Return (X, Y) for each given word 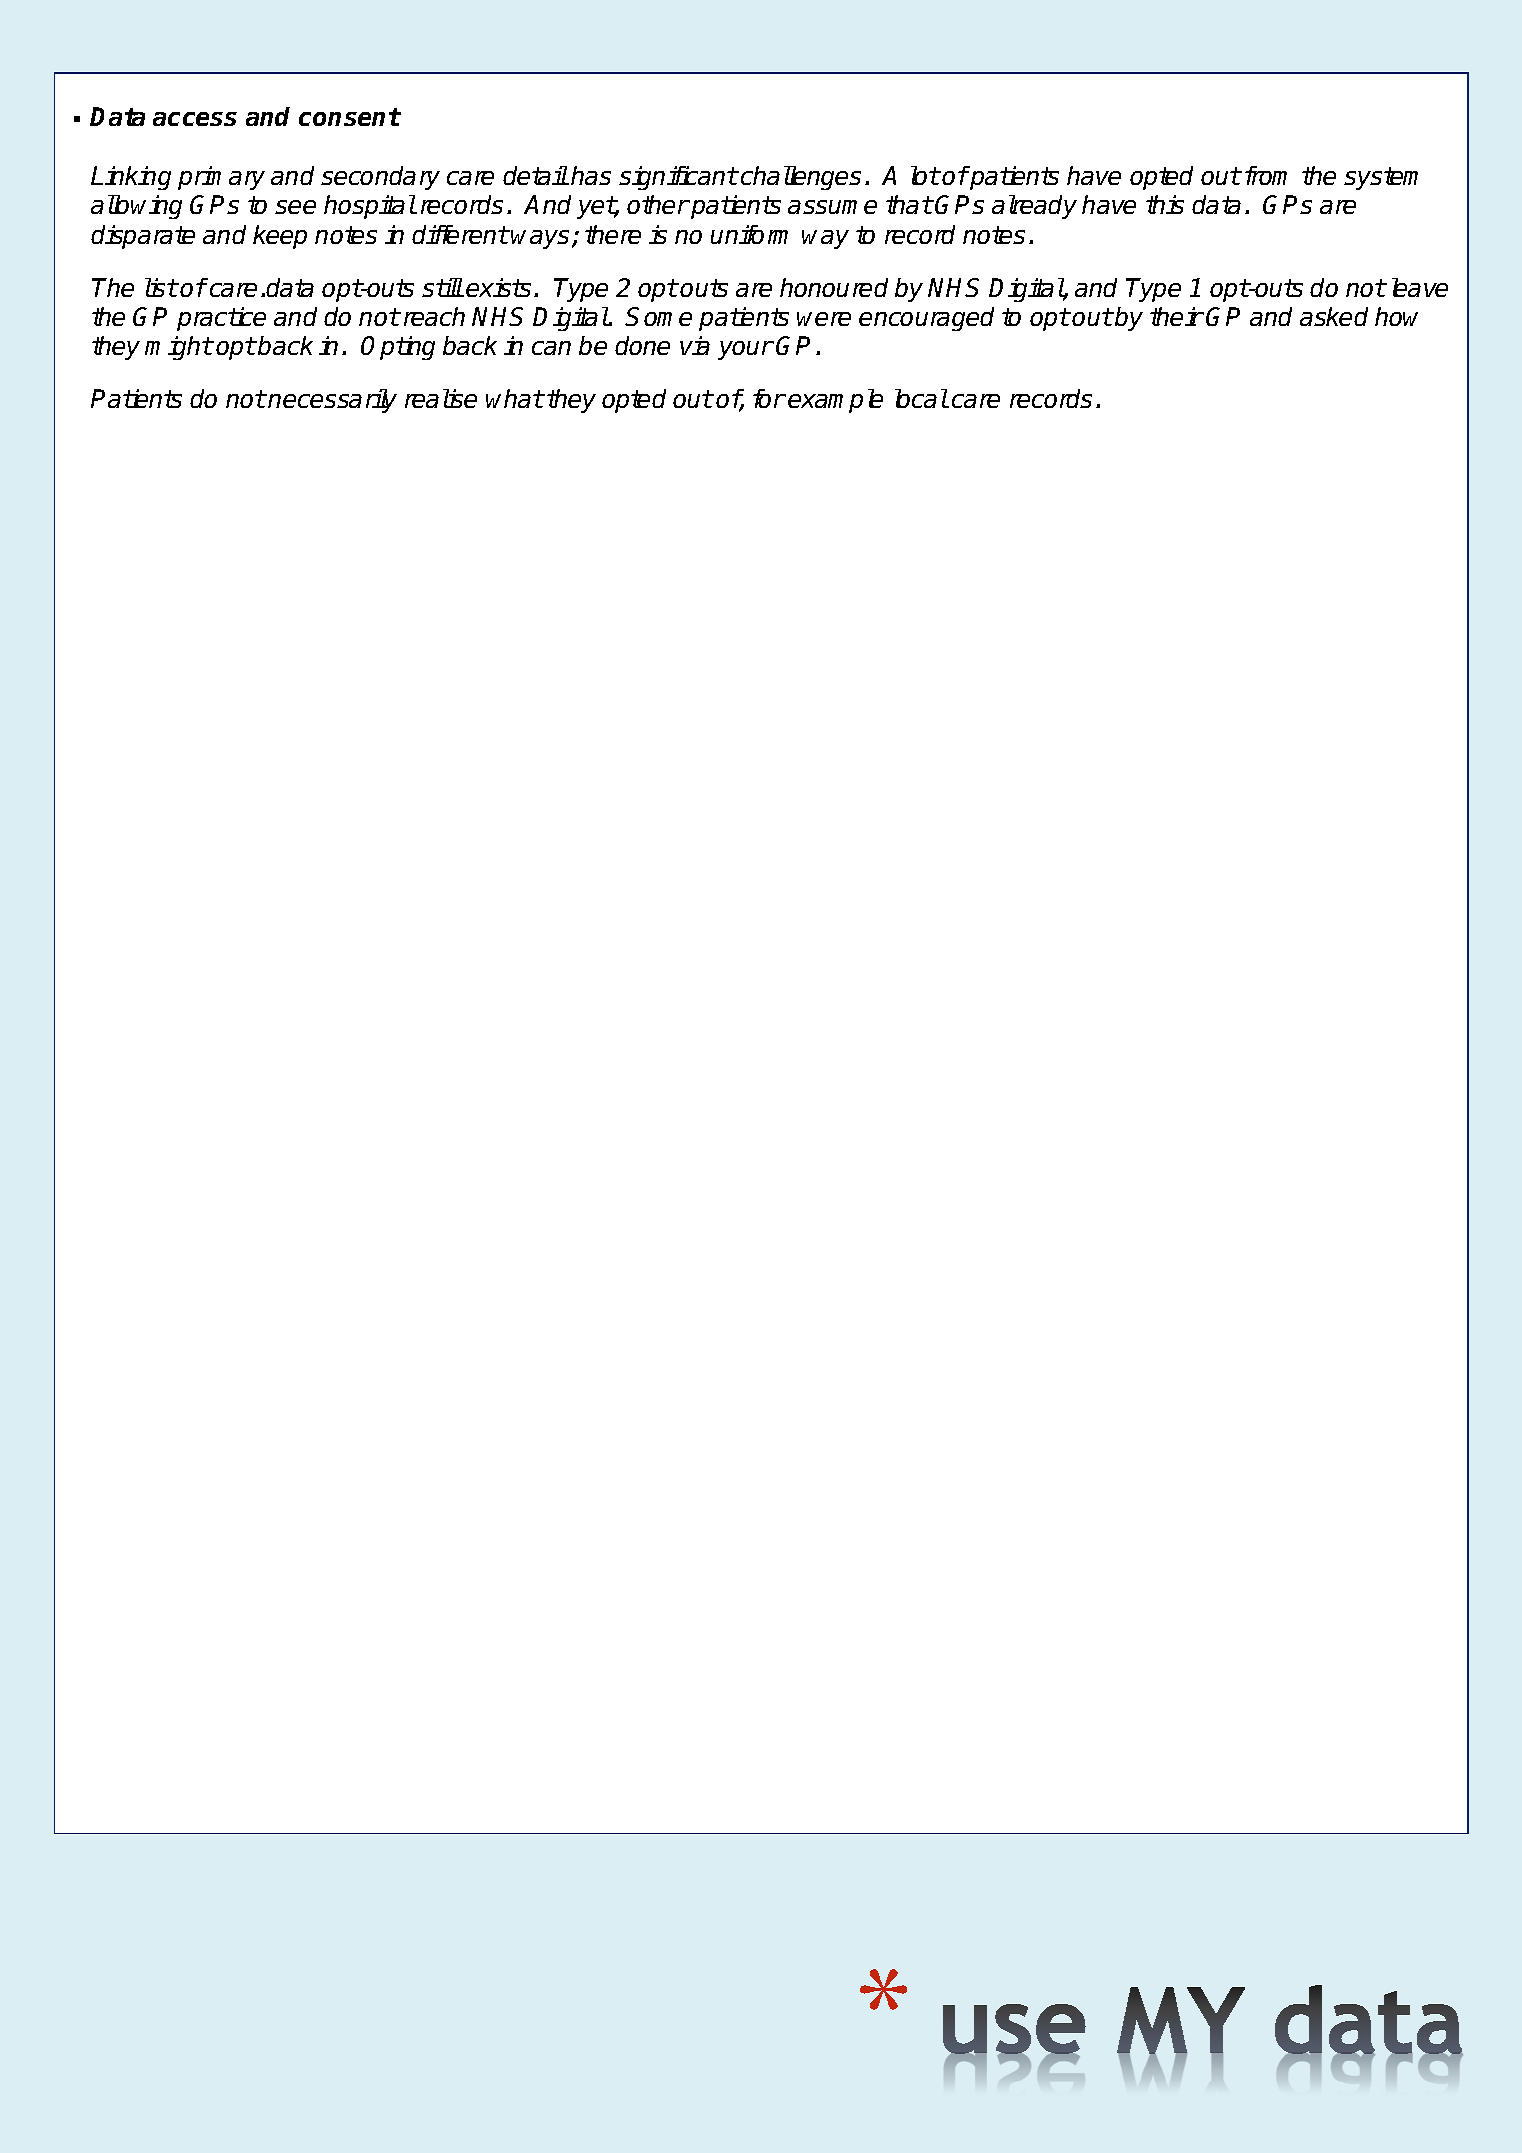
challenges (801, 178)
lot (925, 175)
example (835, 401)
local (921, 398)
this (1165, 204)
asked (1334, 316)
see (295, 207)
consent (349, 117)
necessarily (332, 401)
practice (221, 319)
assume (832, 207)
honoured (834, 287)
